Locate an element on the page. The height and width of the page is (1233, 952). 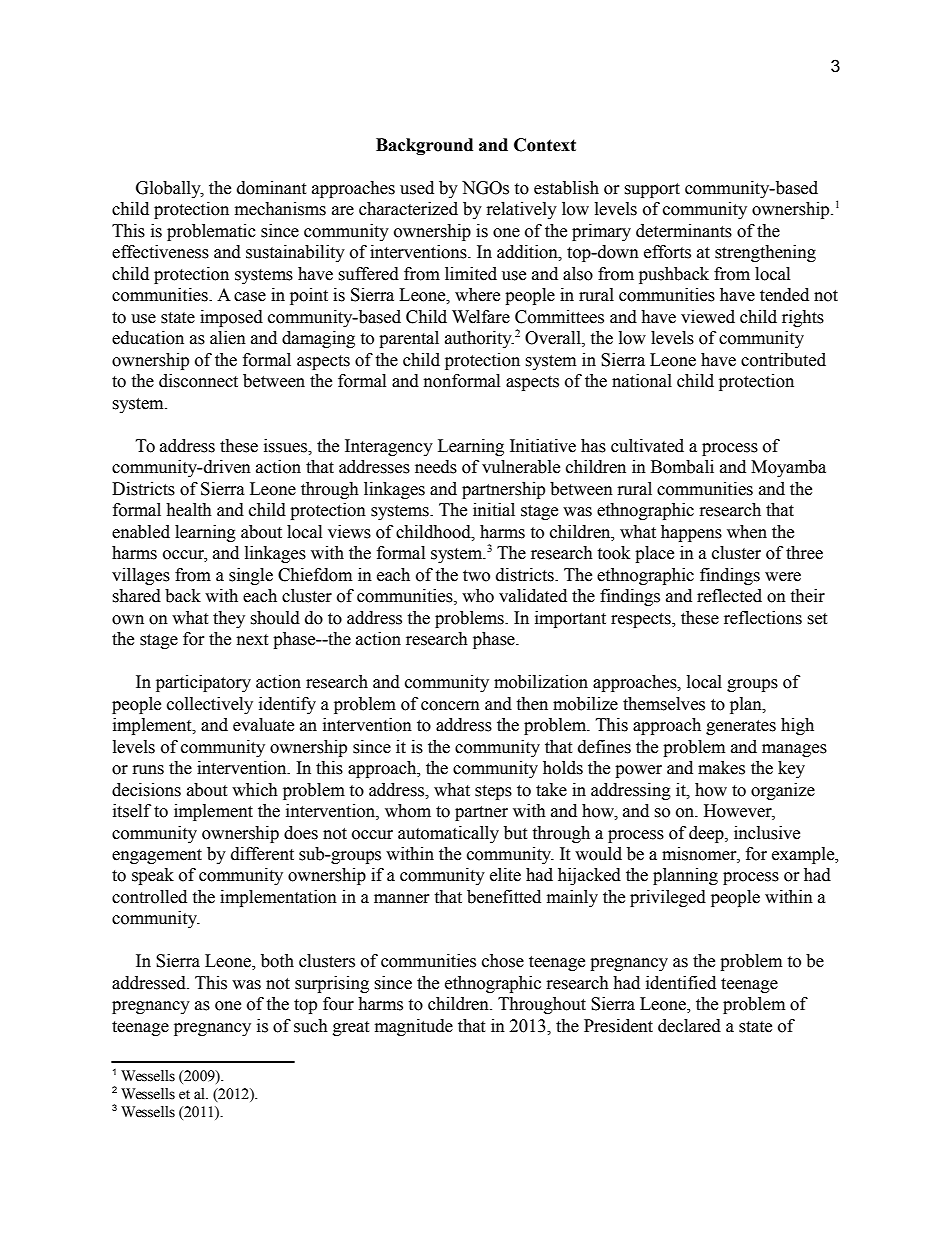
single is located at coordinates (251, 576).
